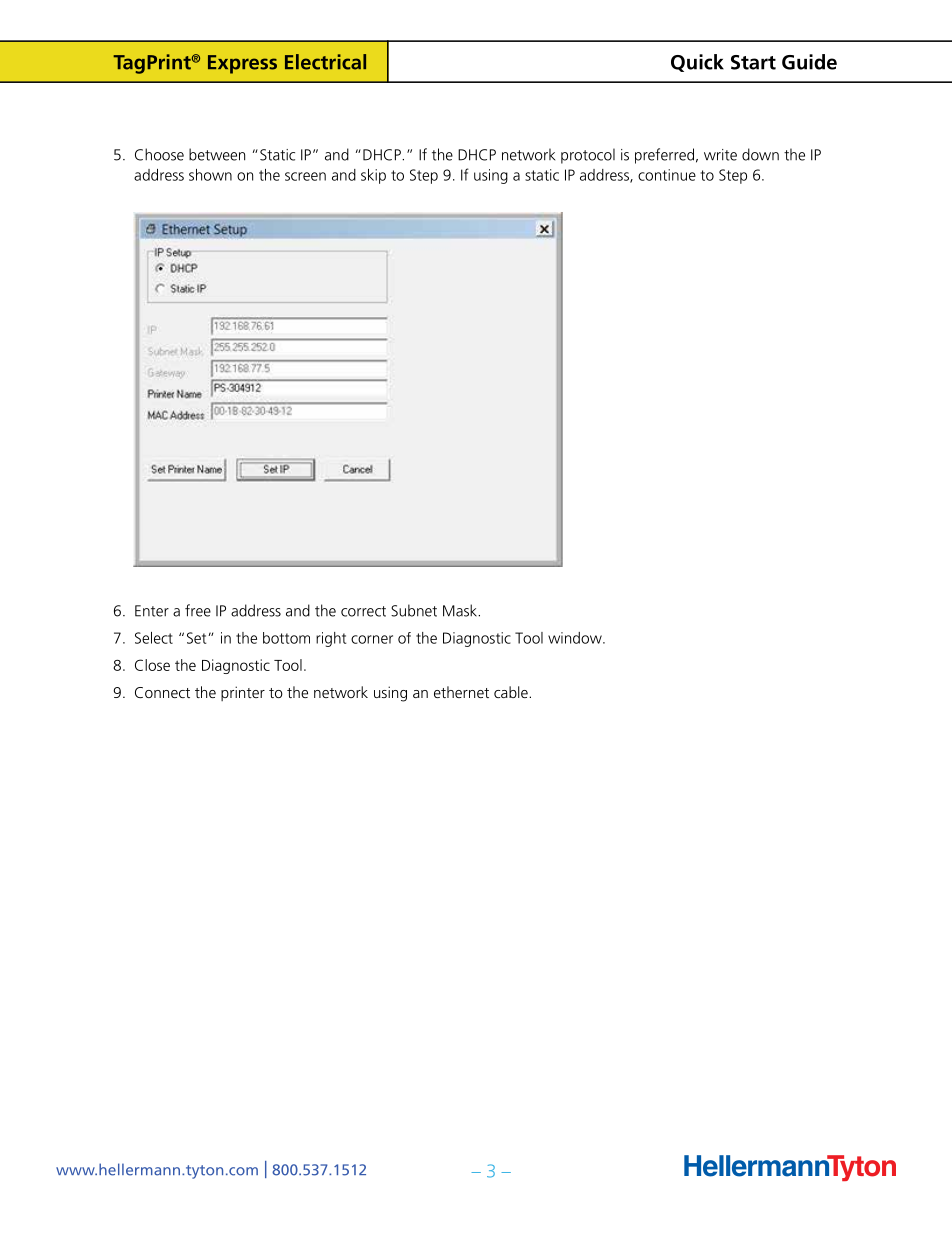 The width and height of the screenshot is (952, 1233). I want to click on shown, so click(210, 175).
